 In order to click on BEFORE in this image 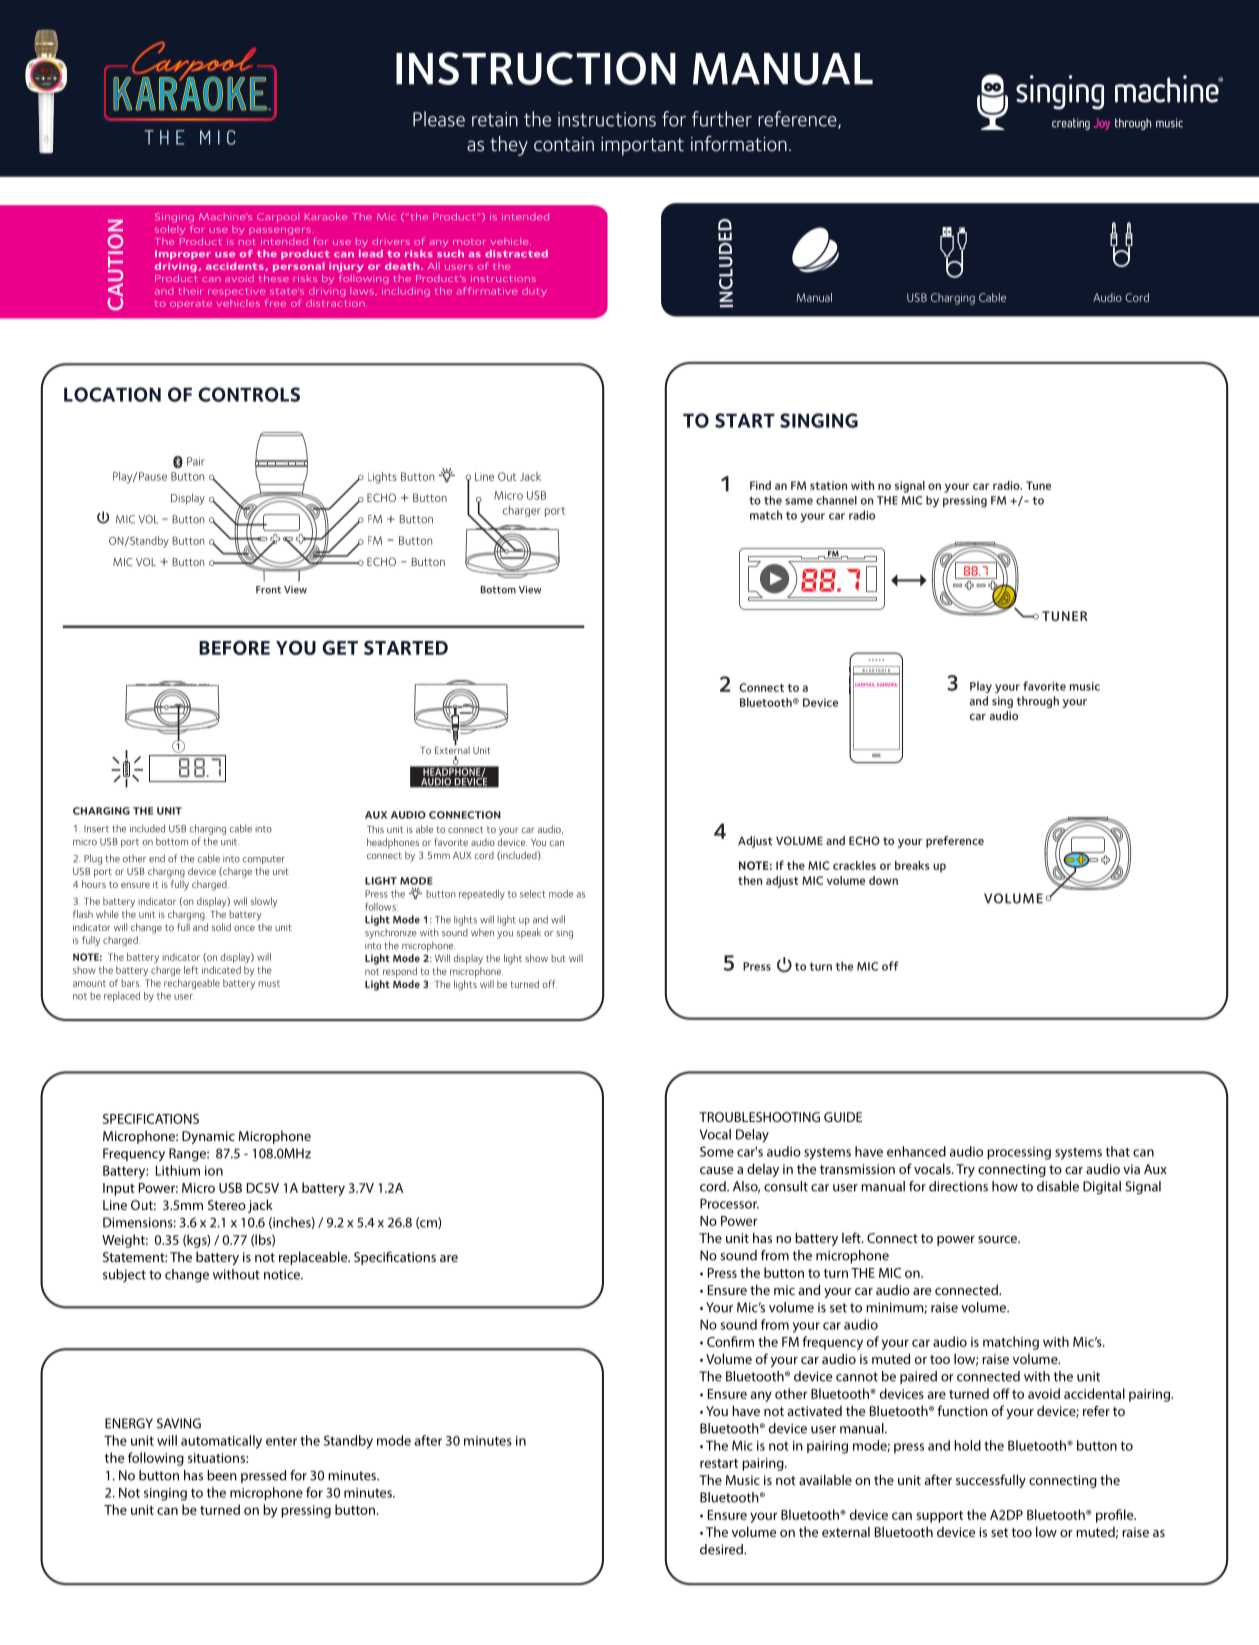, I will do `click(234, 647)`.
